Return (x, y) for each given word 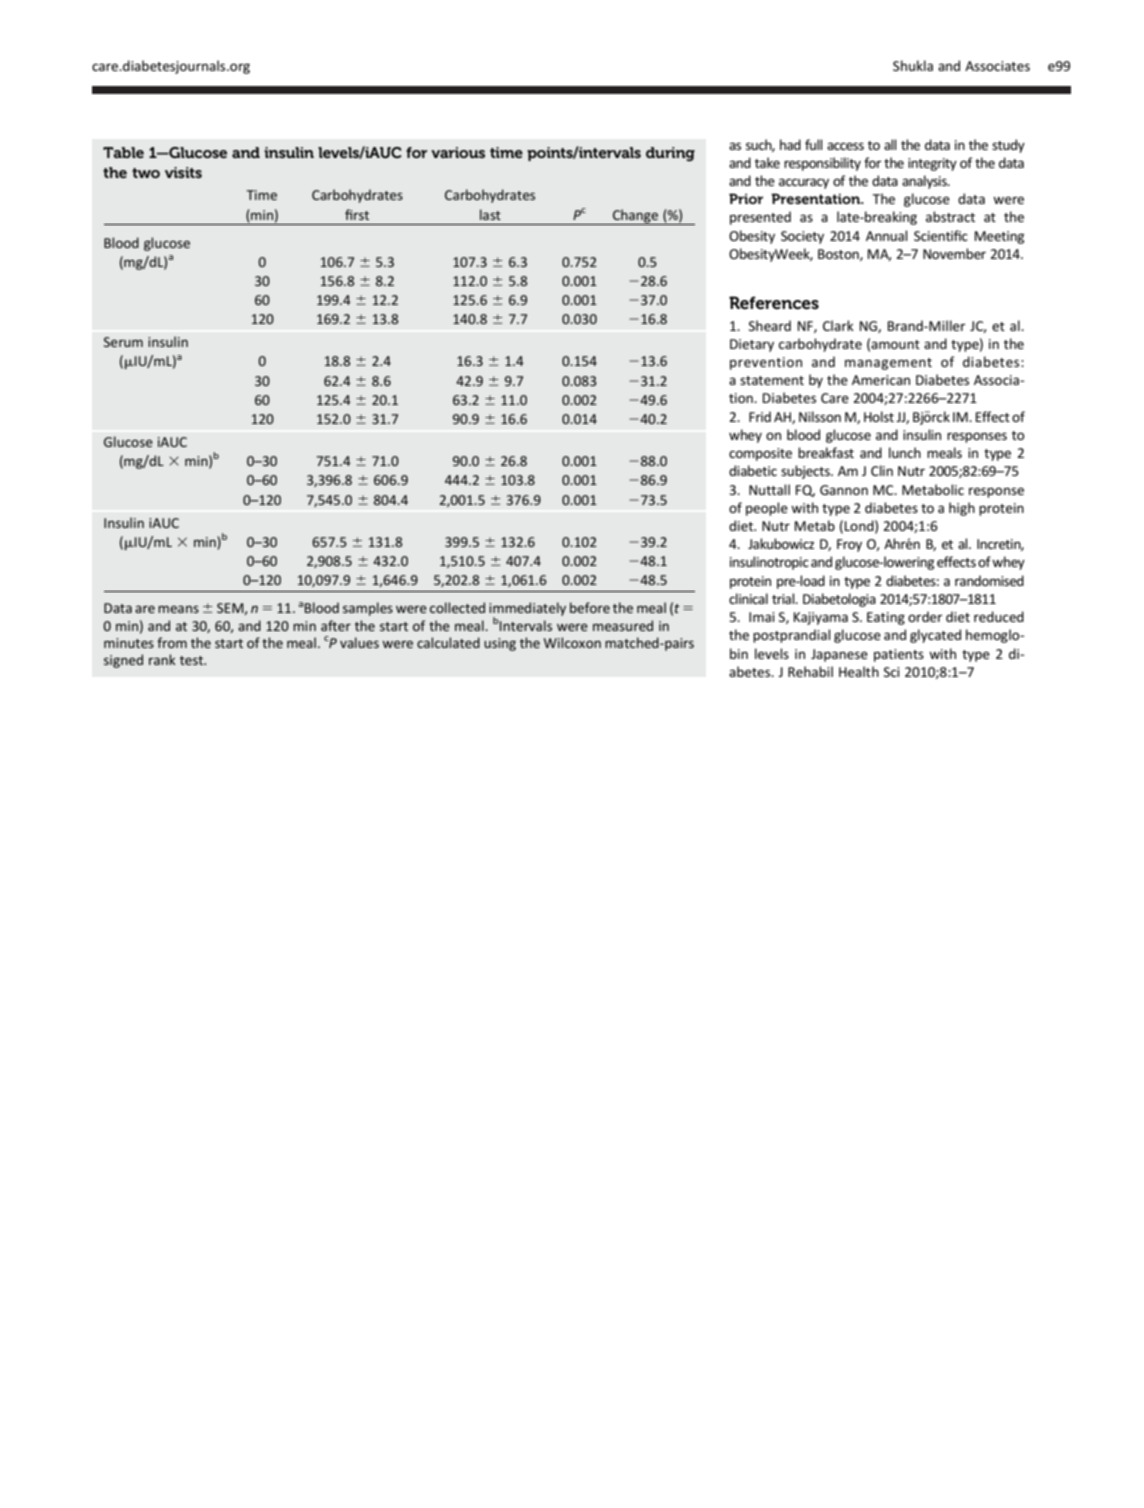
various (458, 152)
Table (123, 152)
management (888, 364)
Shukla (913, 65)
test (193, 660)
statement (772, 380)
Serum (123, 342)
